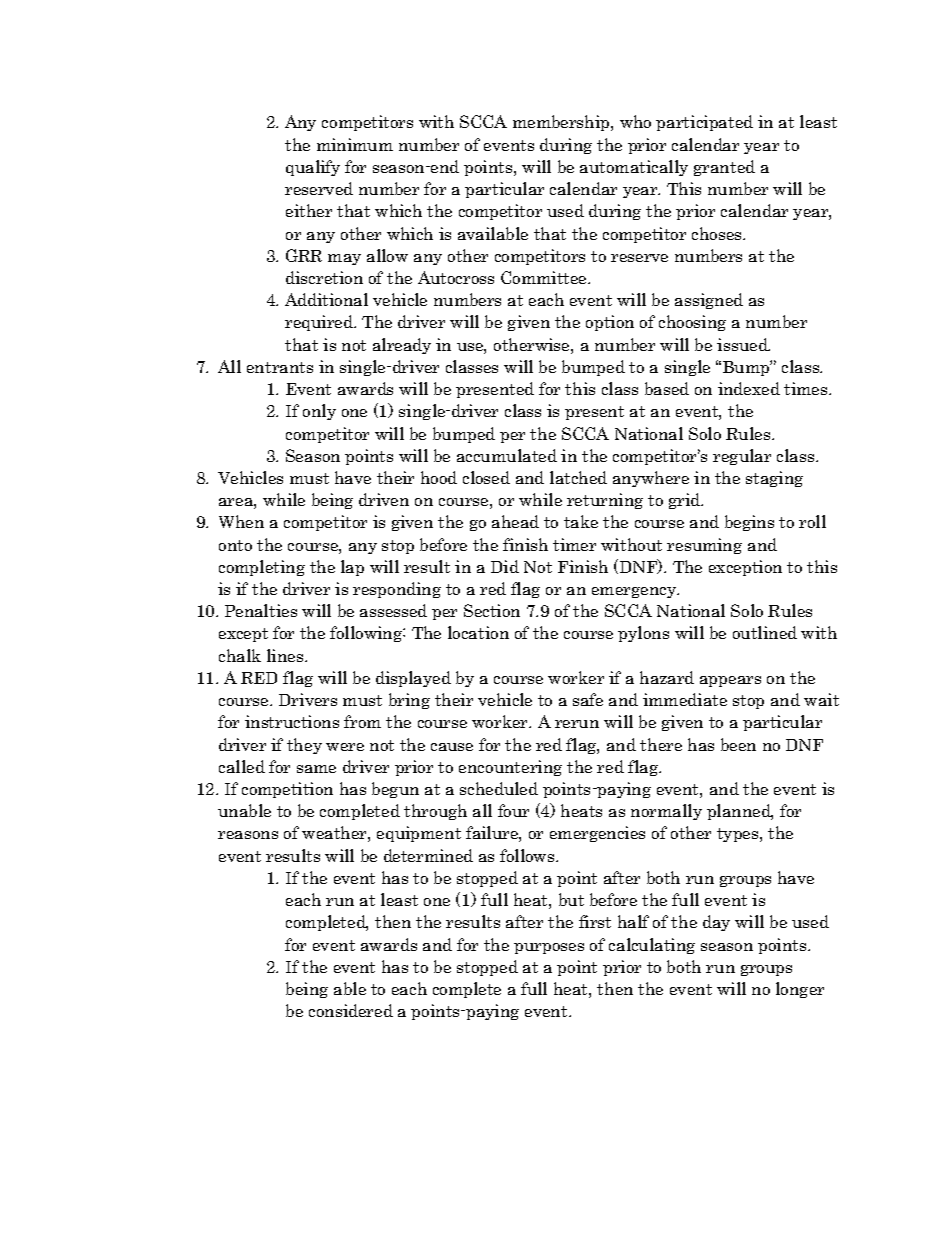 The width and height of the document is (952, 1233). I want to click on completing, so click(262, 568).
